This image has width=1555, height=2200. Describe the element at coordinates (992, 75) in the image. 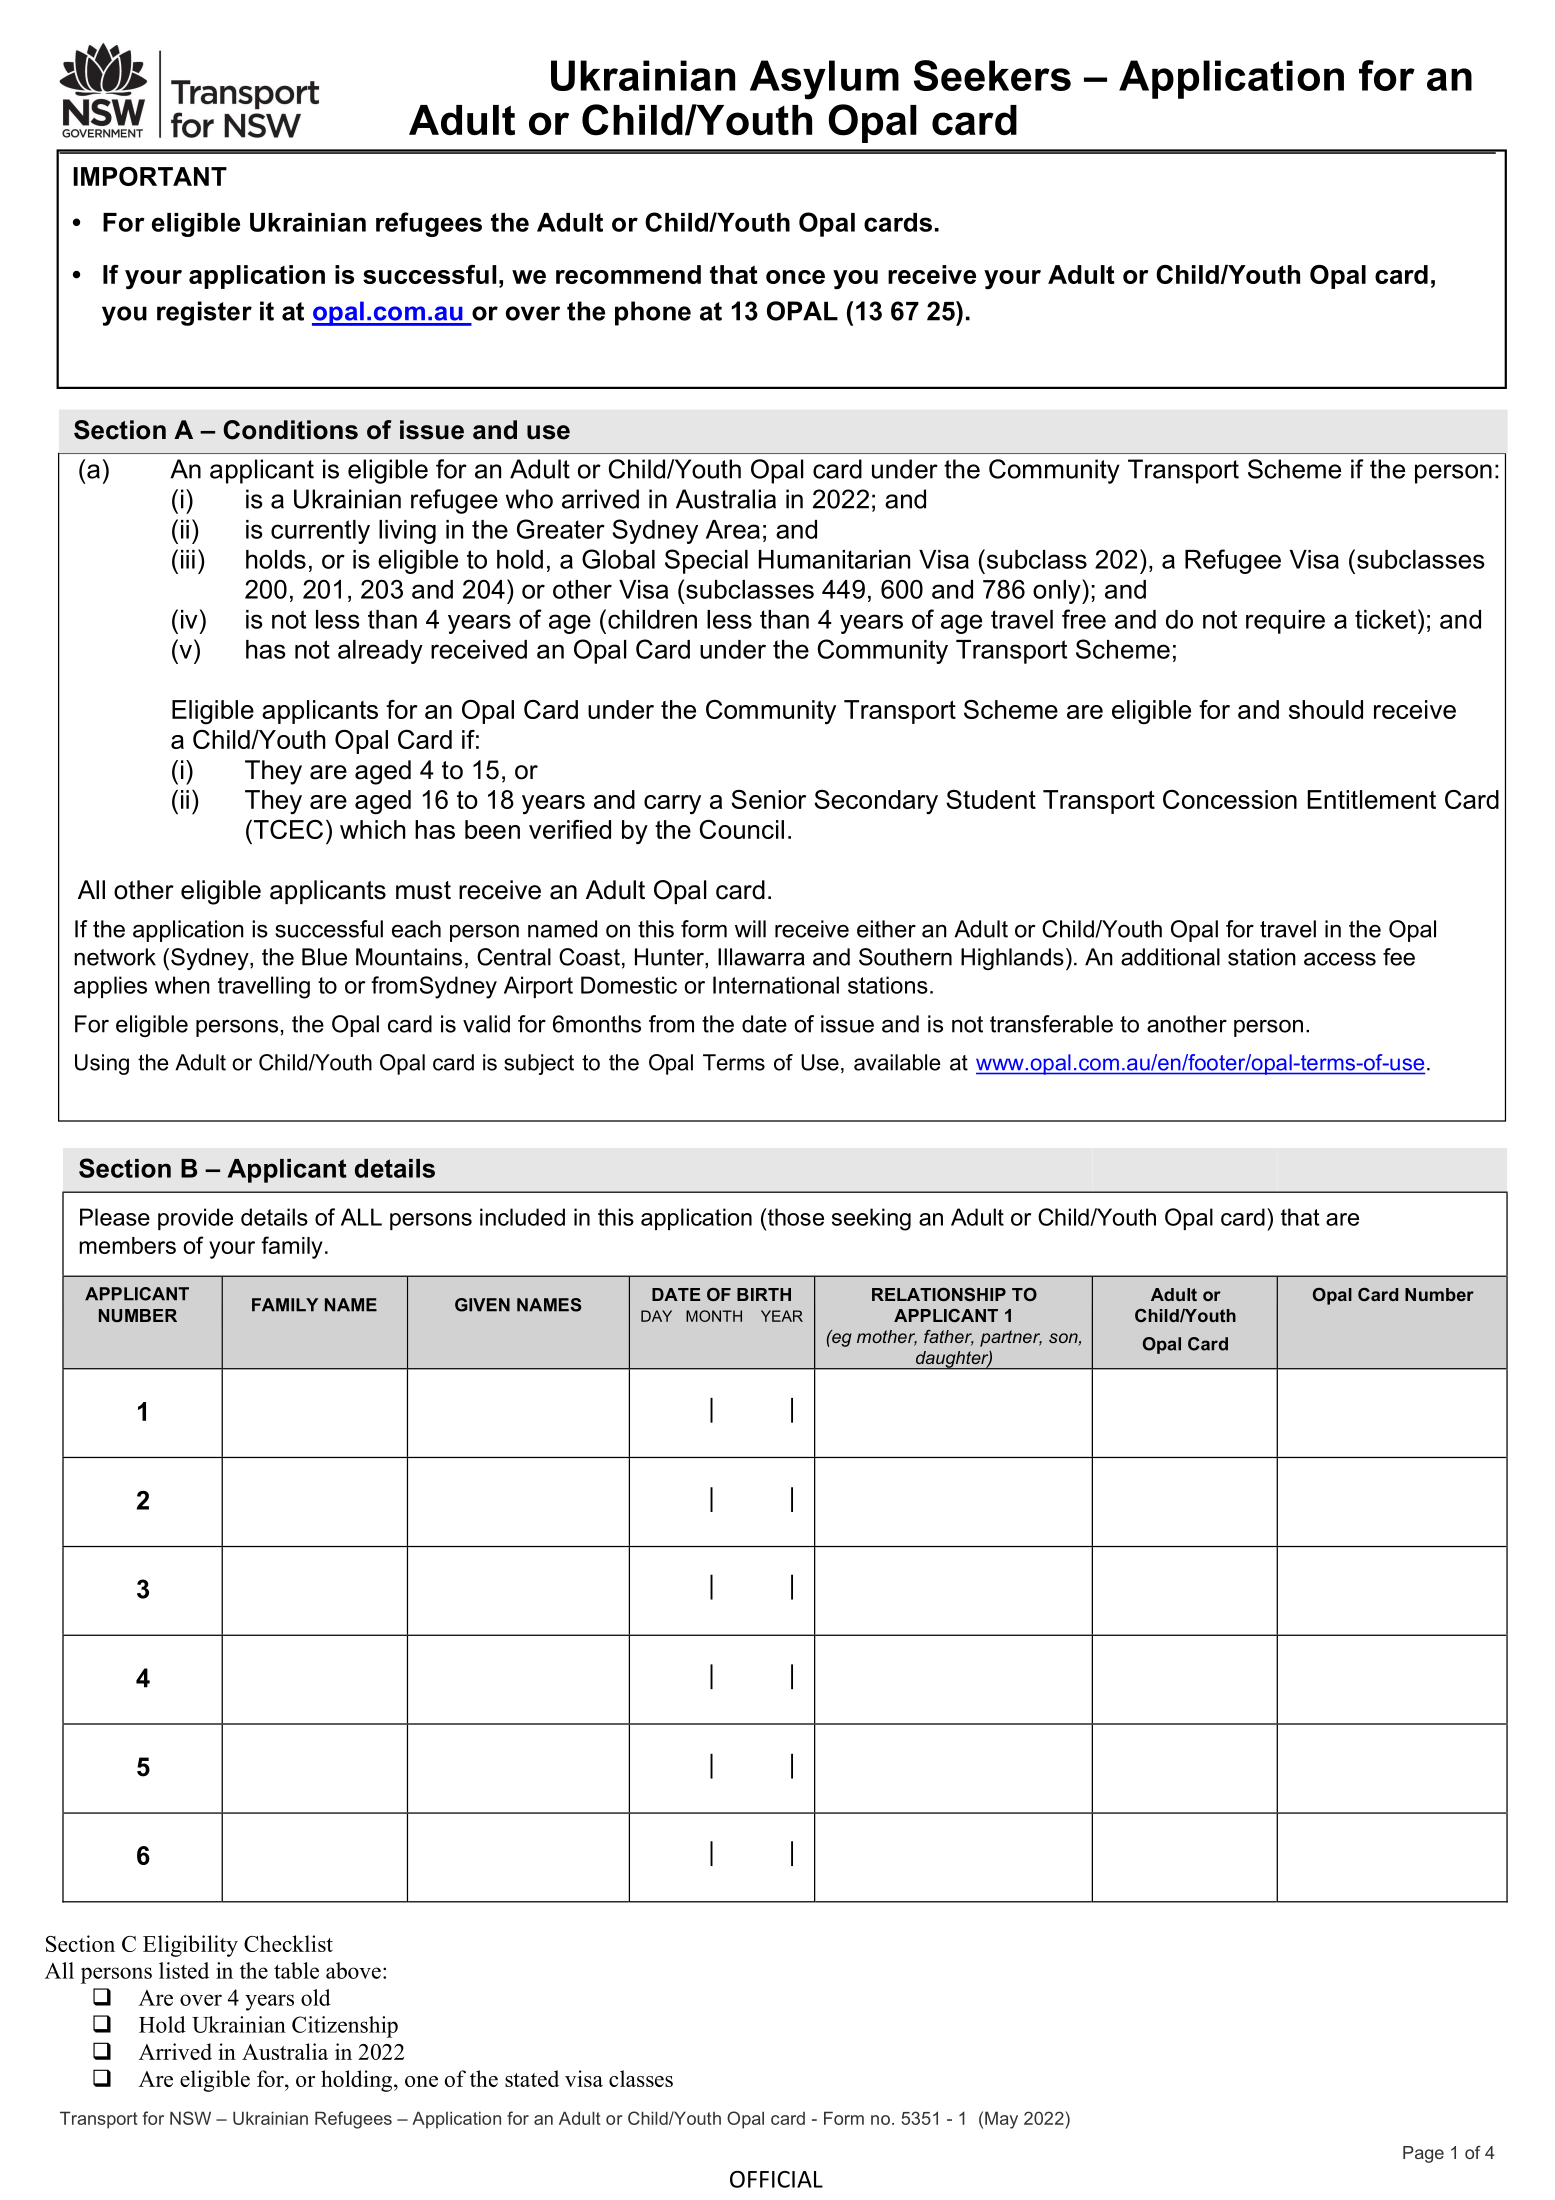

I see `Seekers` at that location.
